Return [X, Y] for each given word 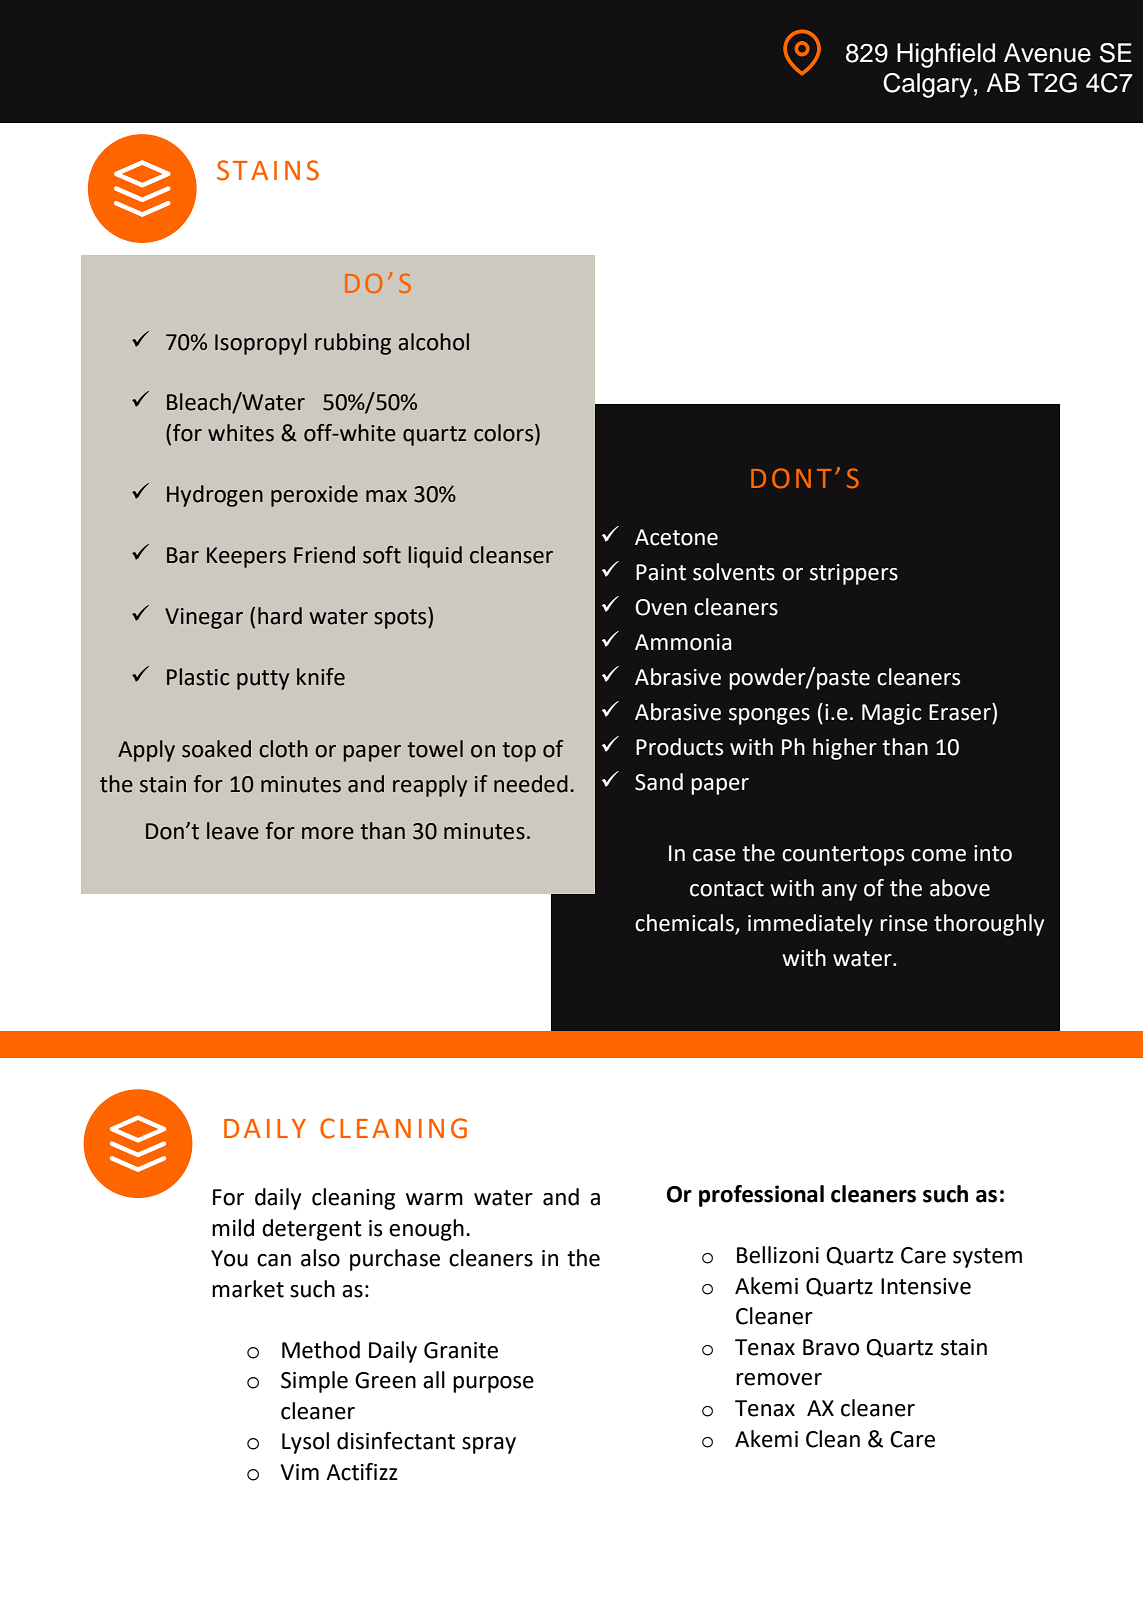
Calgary [927, 85]
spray [489, 1445]
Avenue [1047, 53]
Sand [659, 782]
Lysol [305, 1443]
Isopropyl [261, 344]
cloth [283, 749]
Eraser [961, 712]
